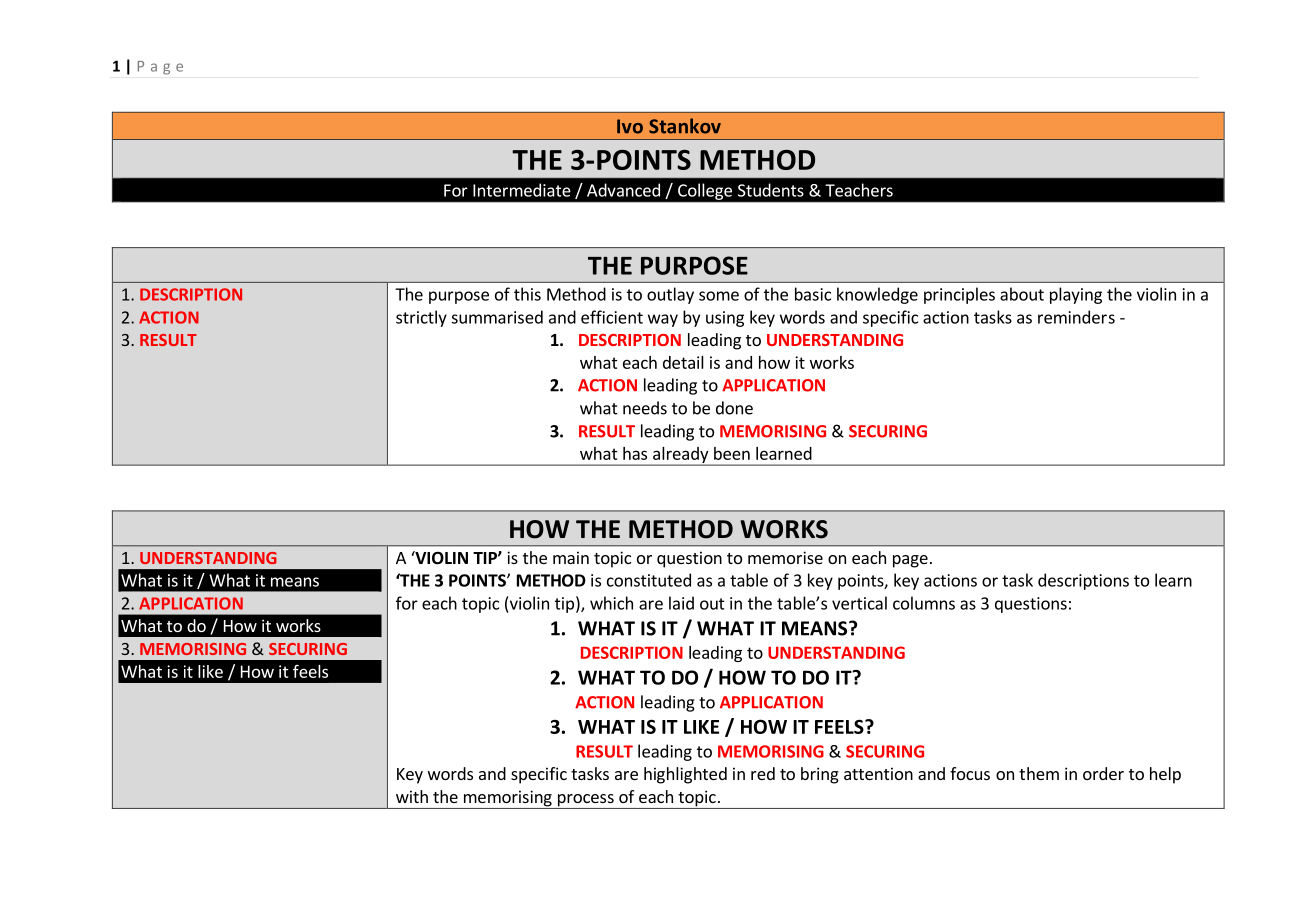  What do you see at coordinates (785, 557) in the document?
I see `memorise` at bounding box center [785, 557].
